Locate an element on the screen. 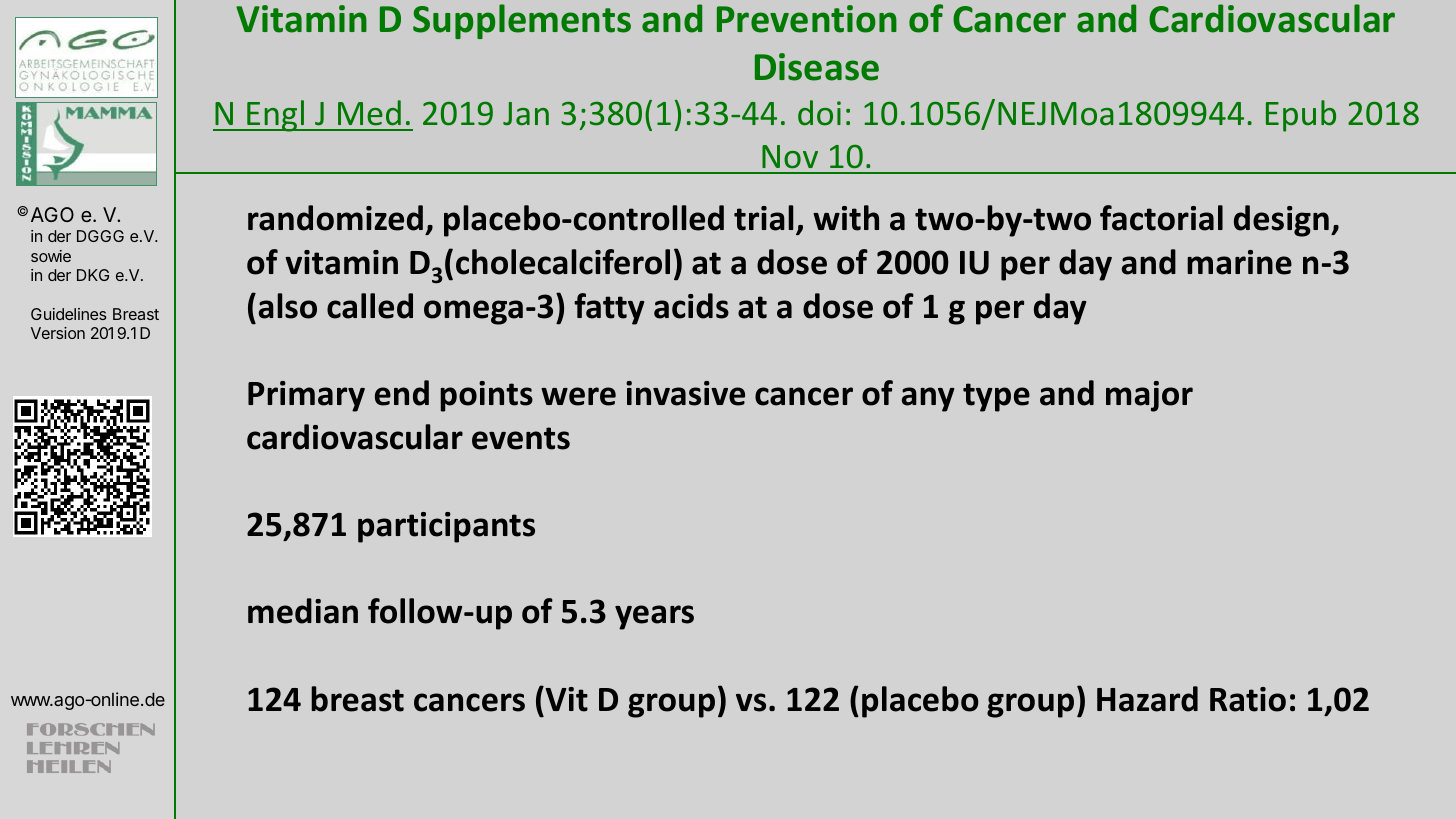  Hazard is located at coordinates (1147, 699).
